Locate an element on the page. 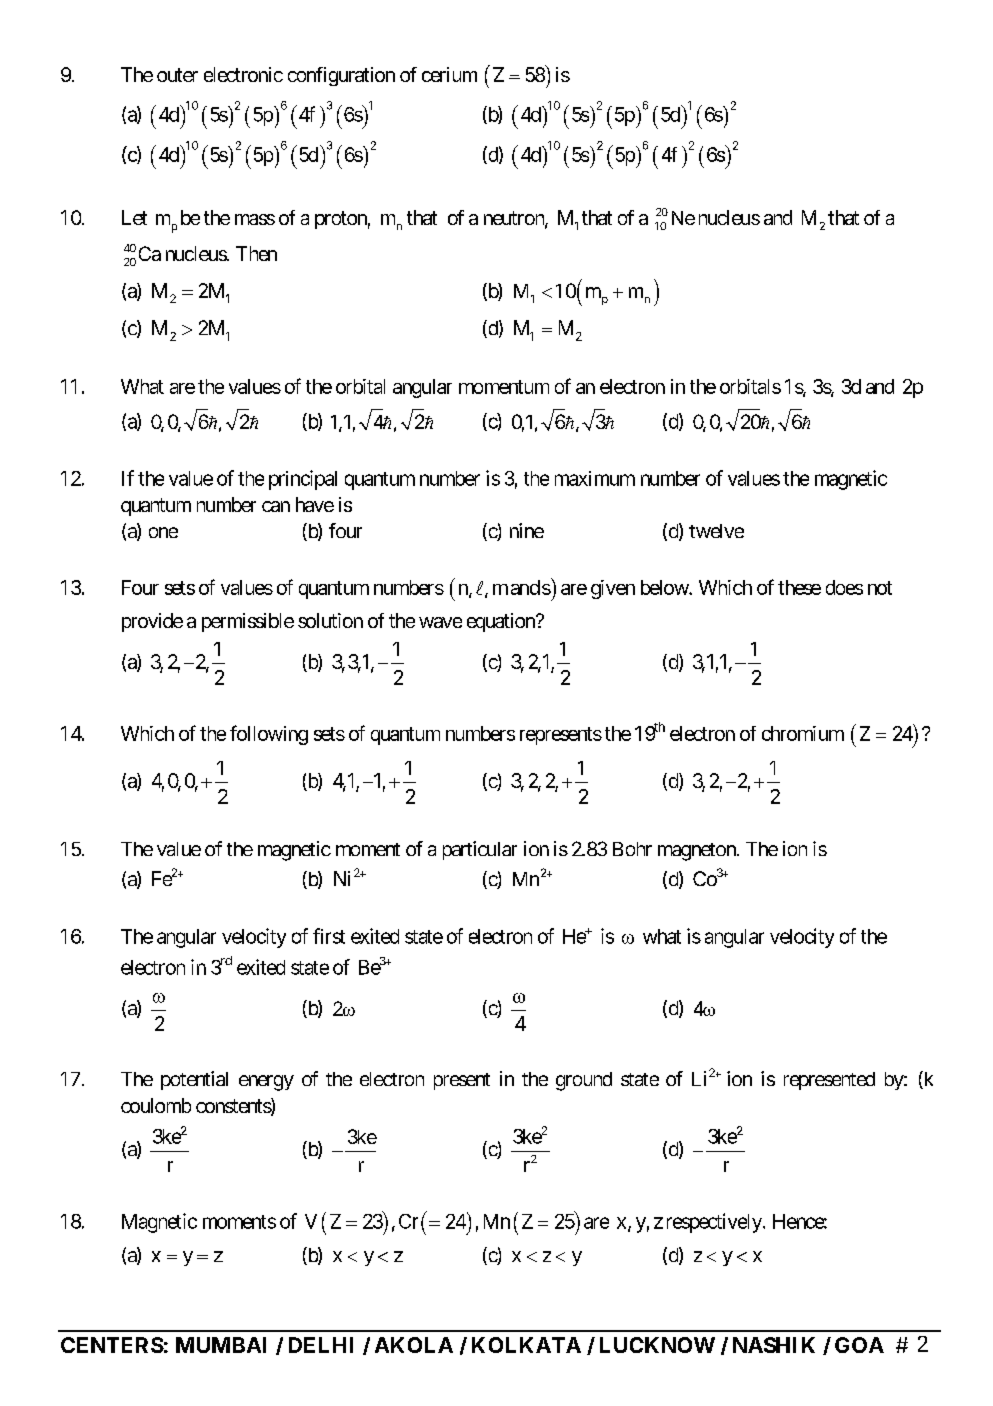 The image size is (993, 1406). configuration is located at coordinates (341, 76).
